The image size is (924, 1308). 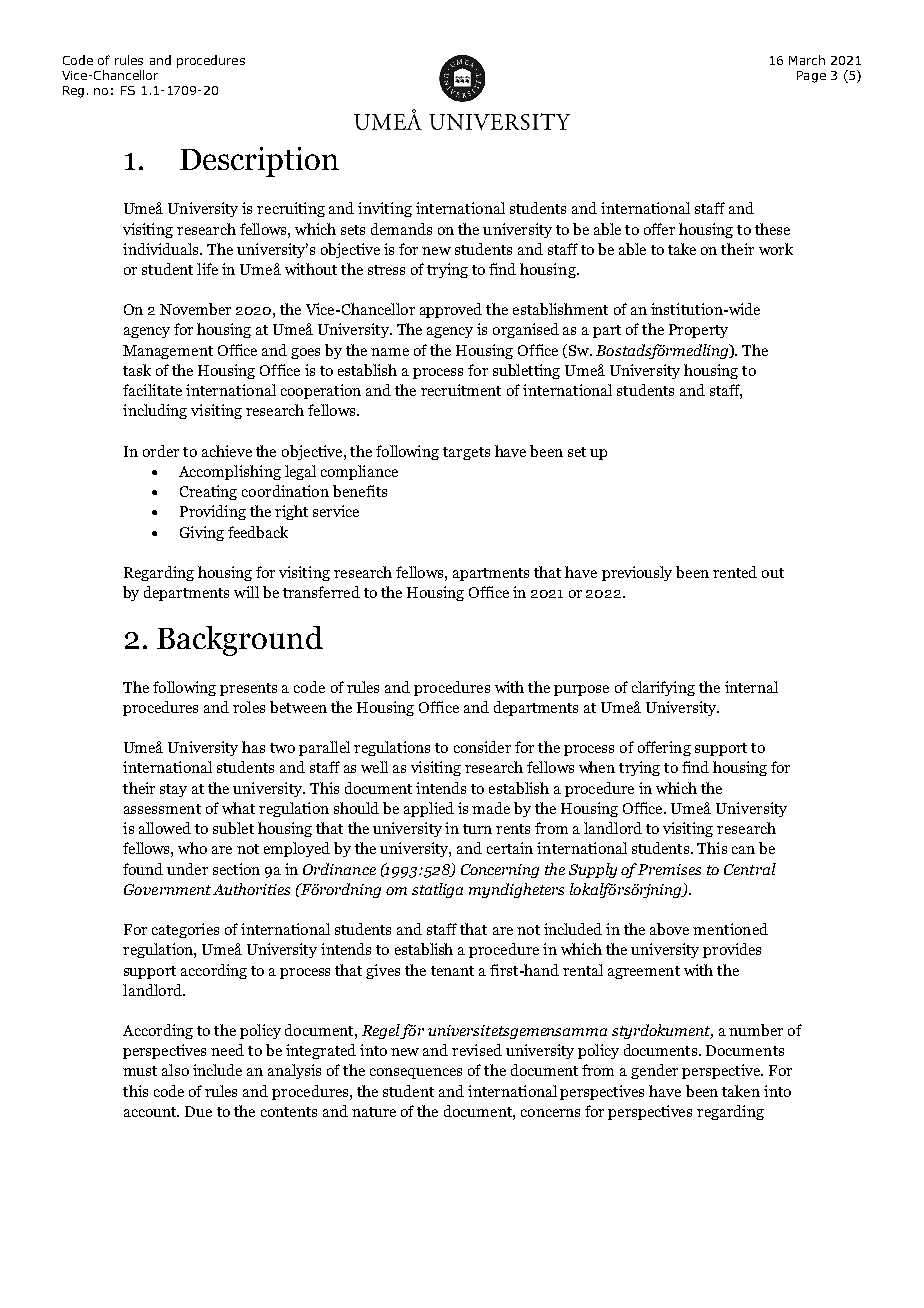 I want to click on rented, so click(x=735, y=572).
